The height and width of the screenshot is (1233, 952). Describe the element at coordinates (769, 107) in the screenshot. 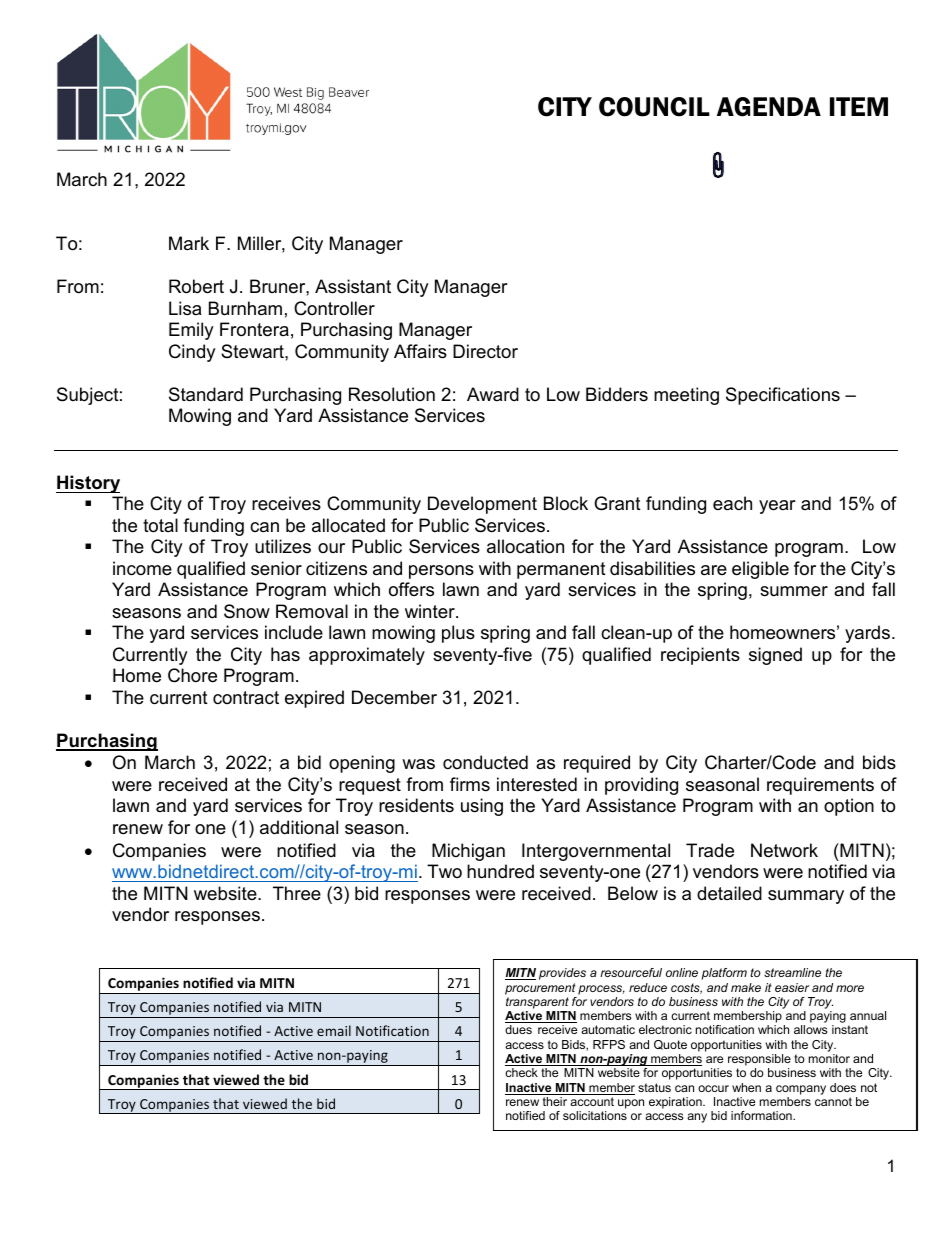

I see `AGENDA` at that location.
